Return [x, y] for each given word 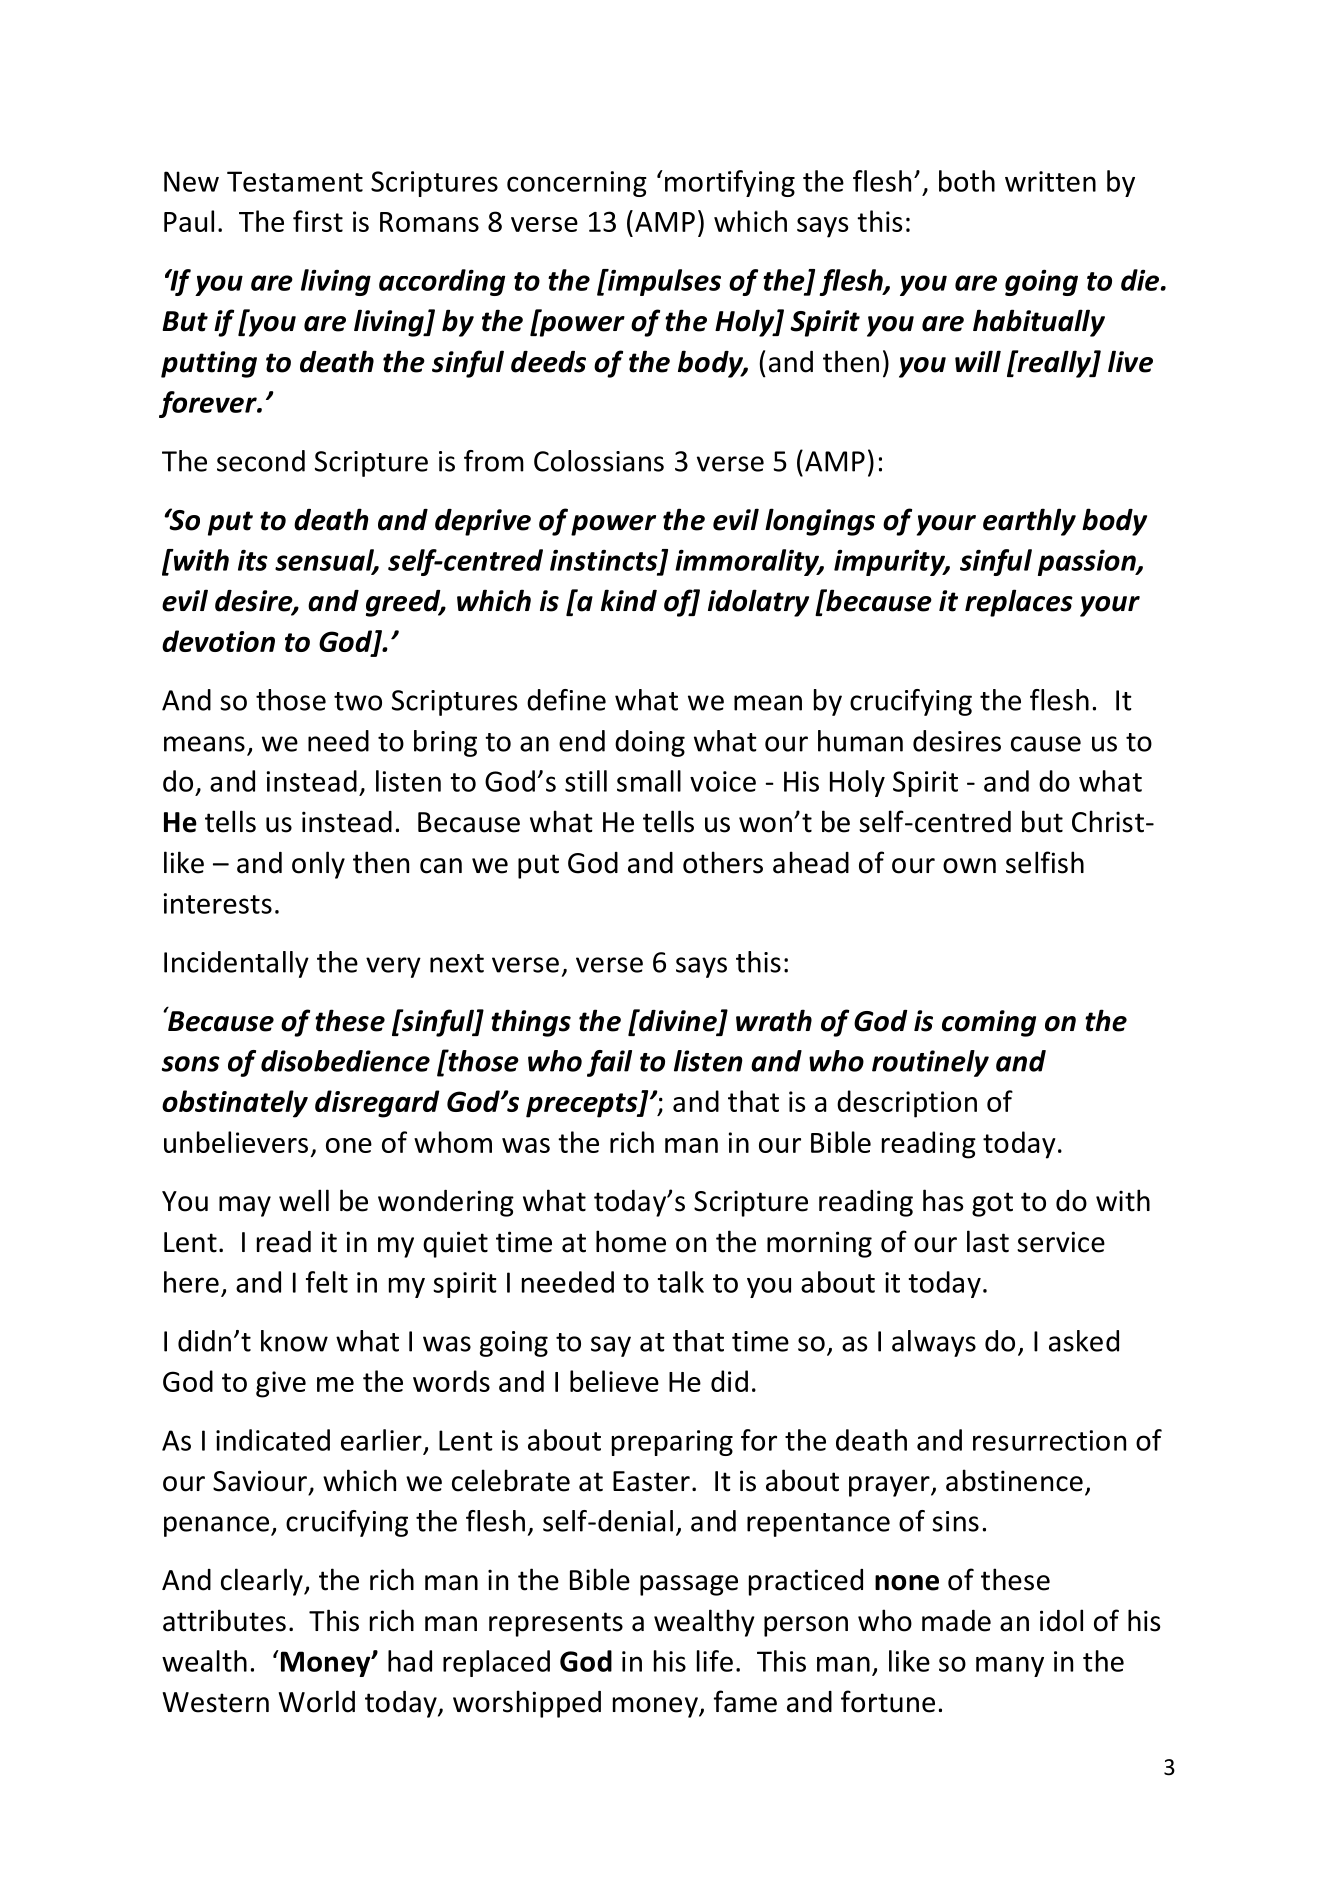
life [715, 1661]
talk [681, 1282]
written [1050, 181]
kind [629, 600]
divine [678, 1021]
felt [327, 1282]
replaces [1019, 603]
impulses [663, 282]
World [317, 1701]
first [318, 221]
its [253, 560]
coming [989, 1023]
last [988, 1241]
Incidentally [236, 964]
